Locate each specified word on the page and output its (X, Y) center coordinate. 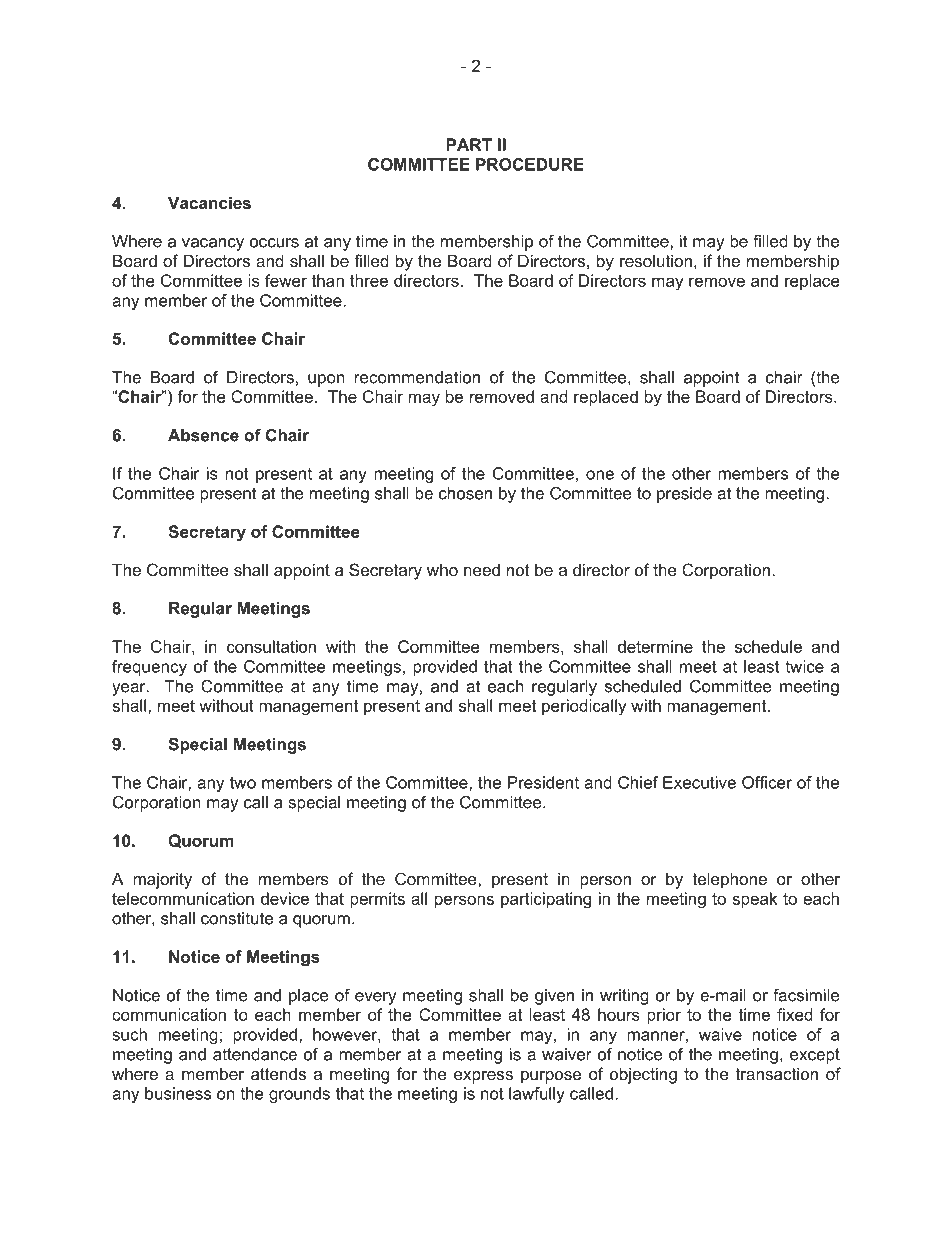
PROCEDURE (530, 164)
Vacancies (209, 202)
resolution (656, 260)
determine (655, 646)
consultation (271, 646)
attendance (255, 1054)
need (482, 570)
